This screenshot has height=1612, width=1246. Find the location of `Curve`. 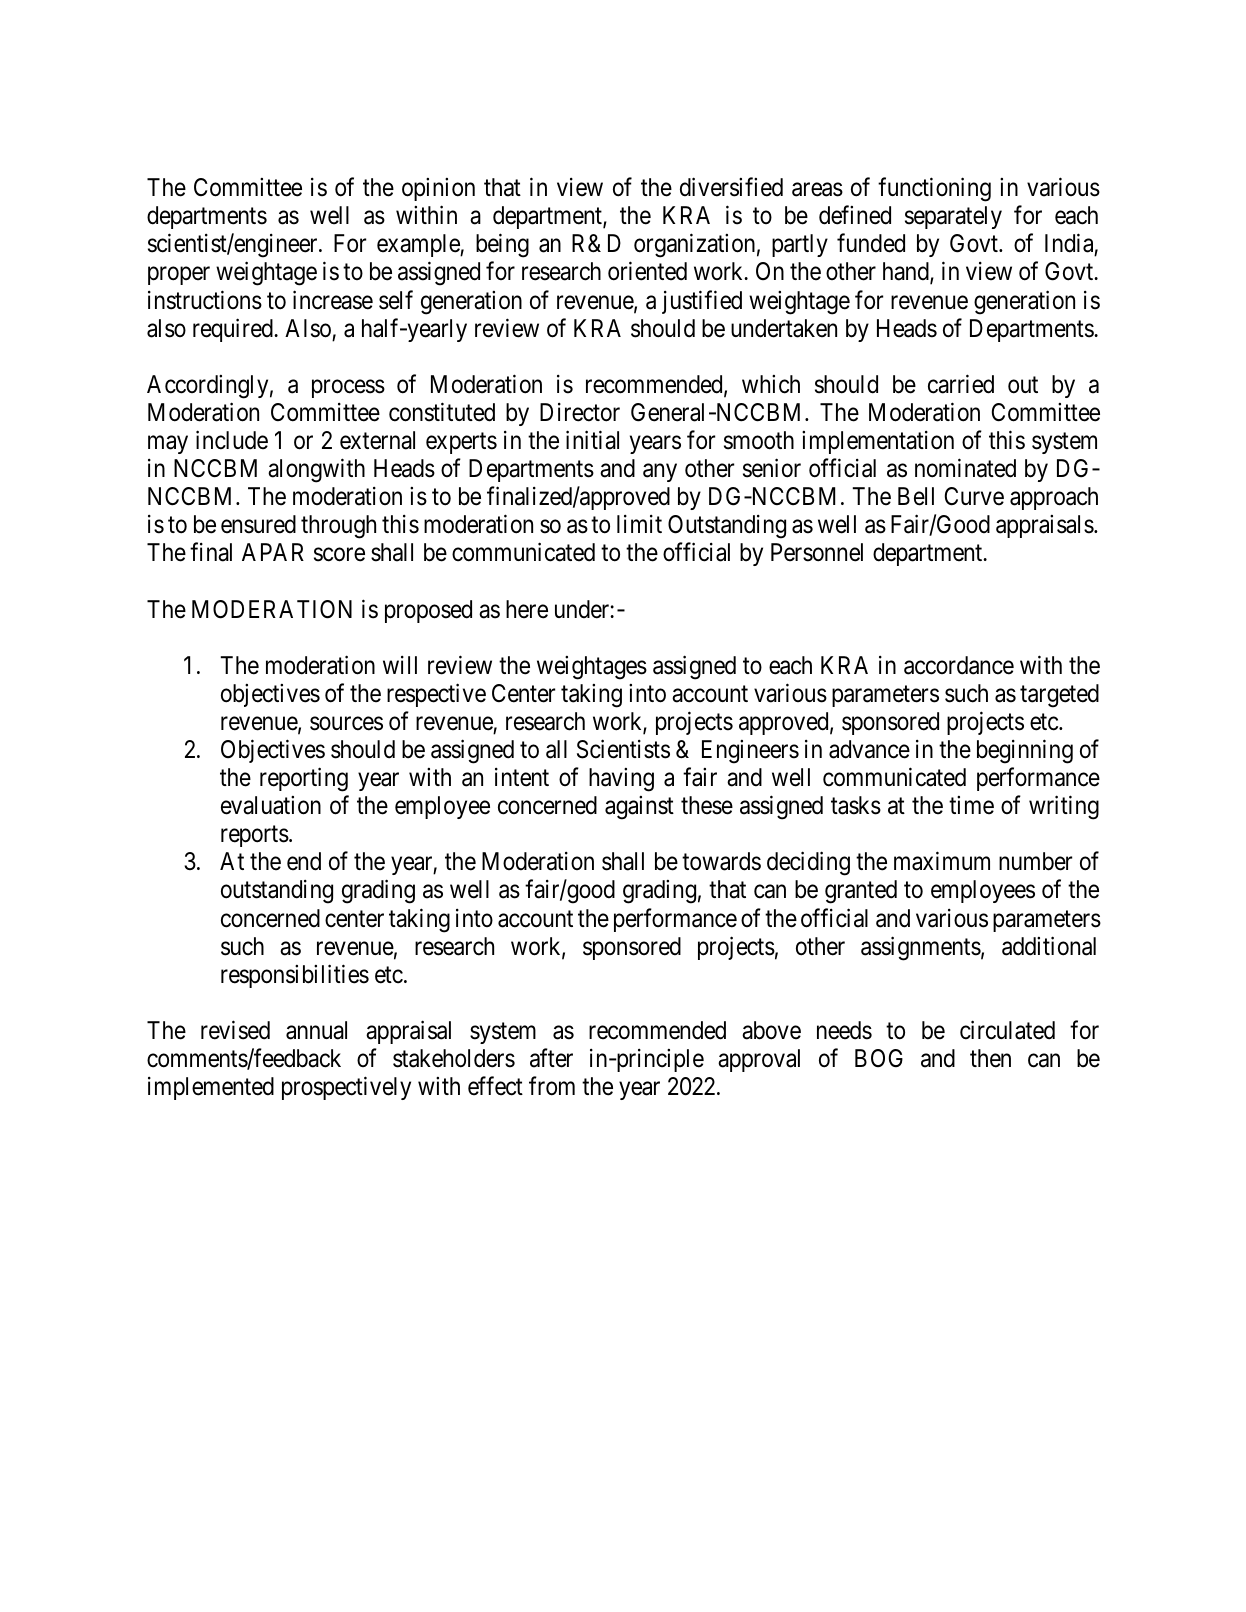

Curve is located at coordinates (974, 496).
